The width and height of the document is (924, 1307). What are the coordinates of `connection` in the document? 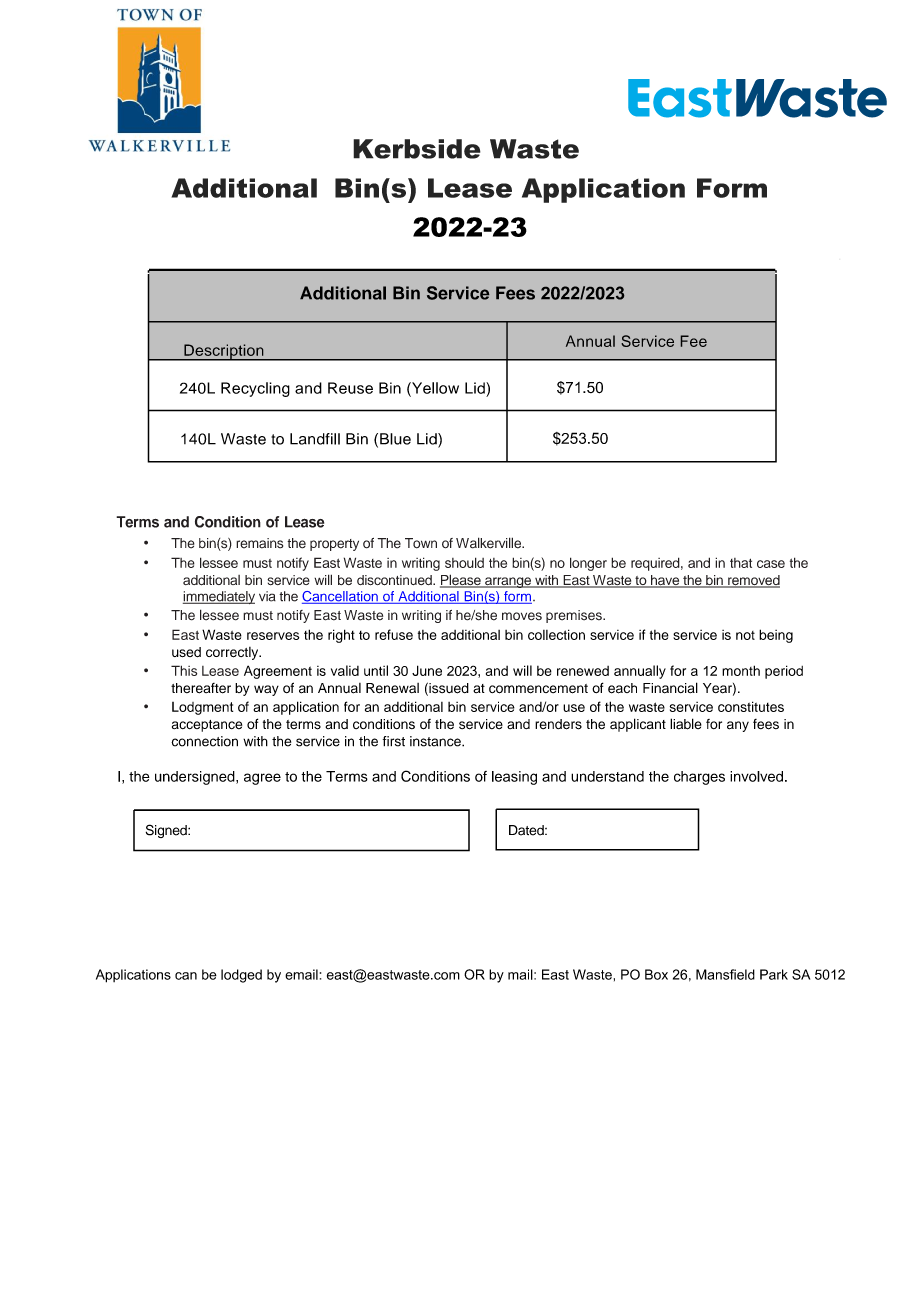 It's located at (204, 741).
